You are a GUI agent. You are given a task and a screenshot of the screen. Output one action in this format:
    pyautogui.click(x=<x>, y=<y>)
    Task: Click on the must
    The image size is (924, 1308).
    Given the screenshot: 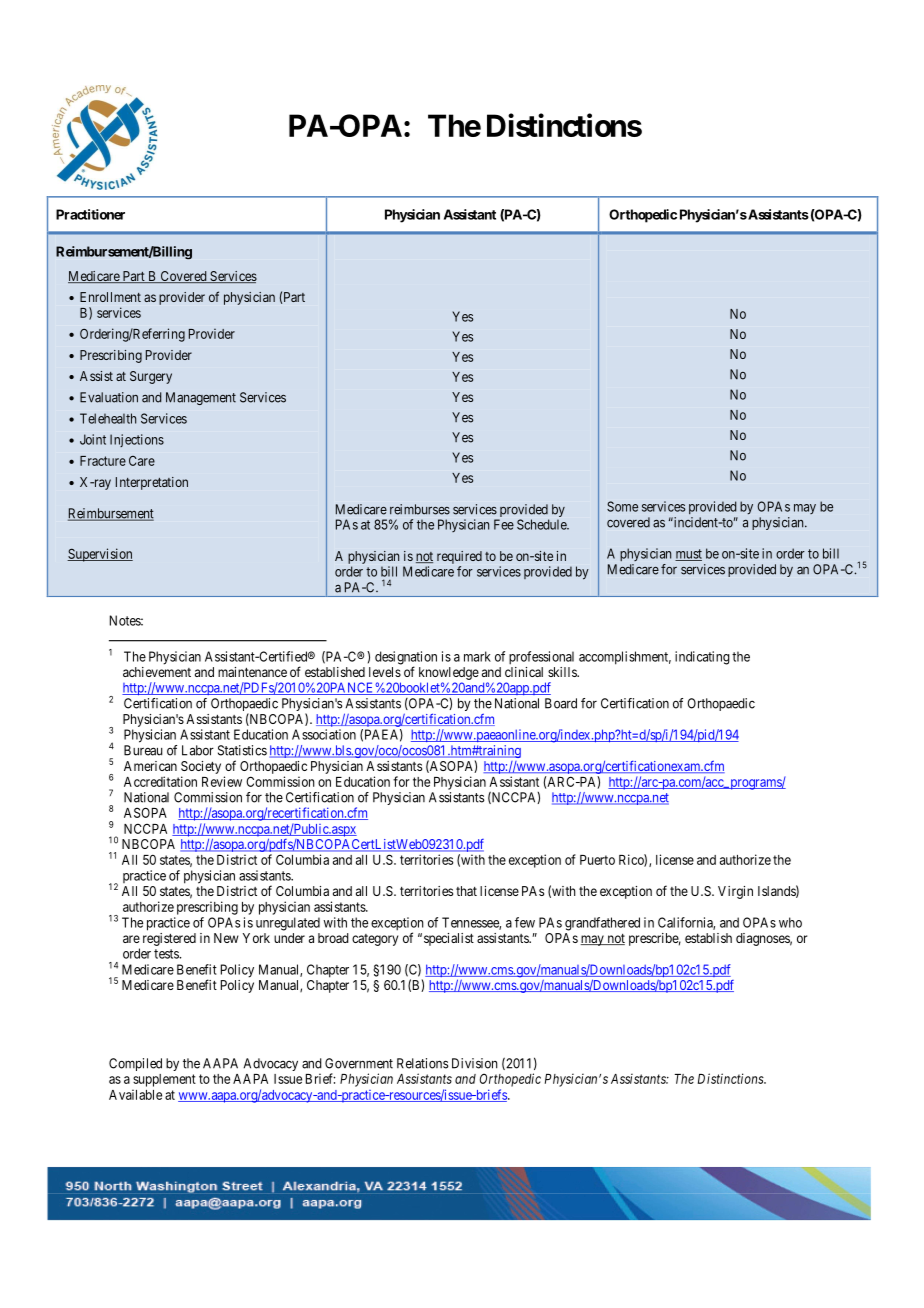 What is the action you would take?
    pyautogui.click(x=688, y=555)
